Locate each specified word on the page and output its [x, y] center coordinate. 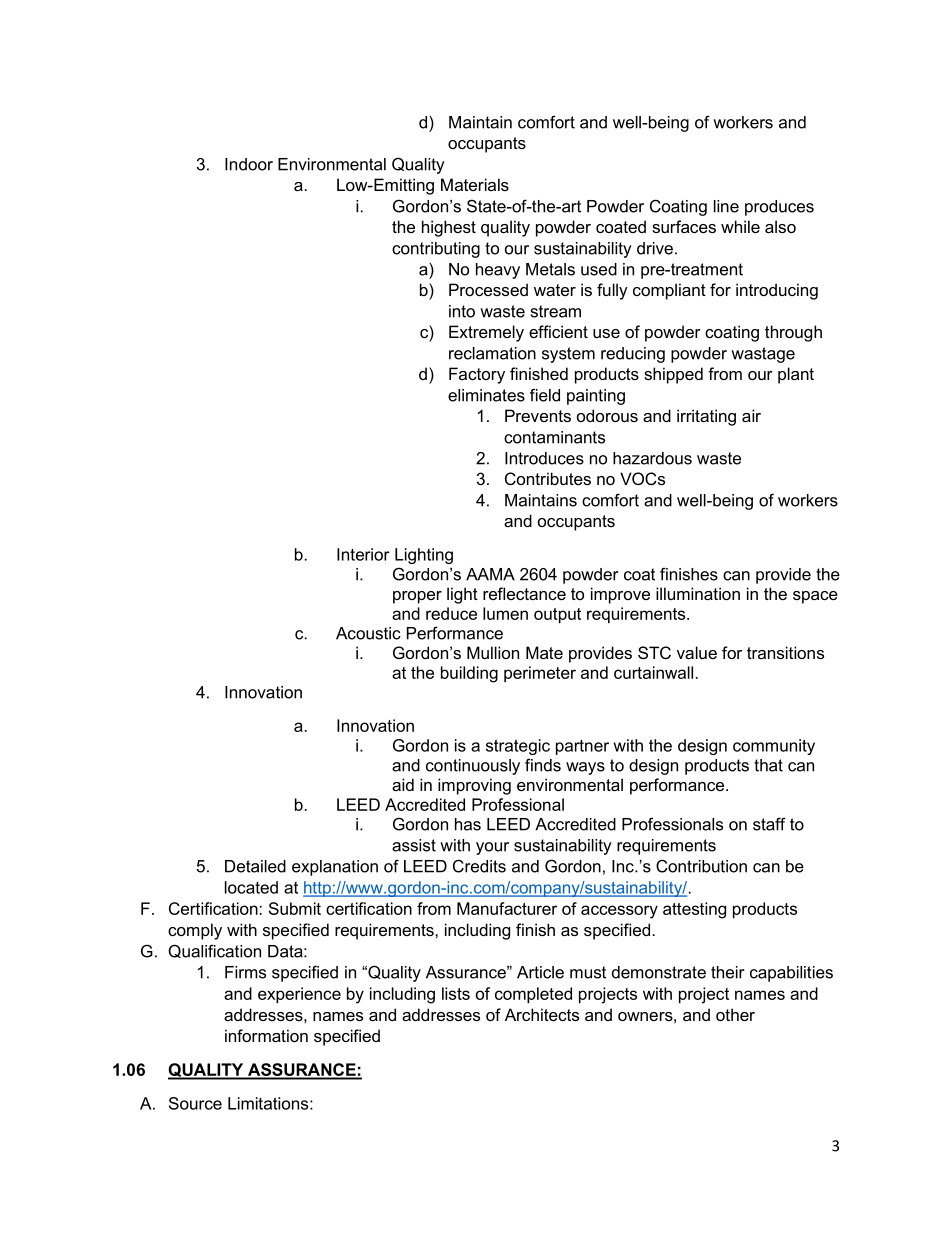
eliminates [486, 395]
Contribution [701, 866]
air [751, 415]
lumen [505, 613]
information [266, 1035]
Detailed [255, 866]
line [726, 206]
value [697, 652]
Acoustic [368, 633]
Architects [542, 1014]
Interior [363, 554]
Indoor [249, 164]
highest [449, 228]
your [492, 848]
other [735, 1014]
